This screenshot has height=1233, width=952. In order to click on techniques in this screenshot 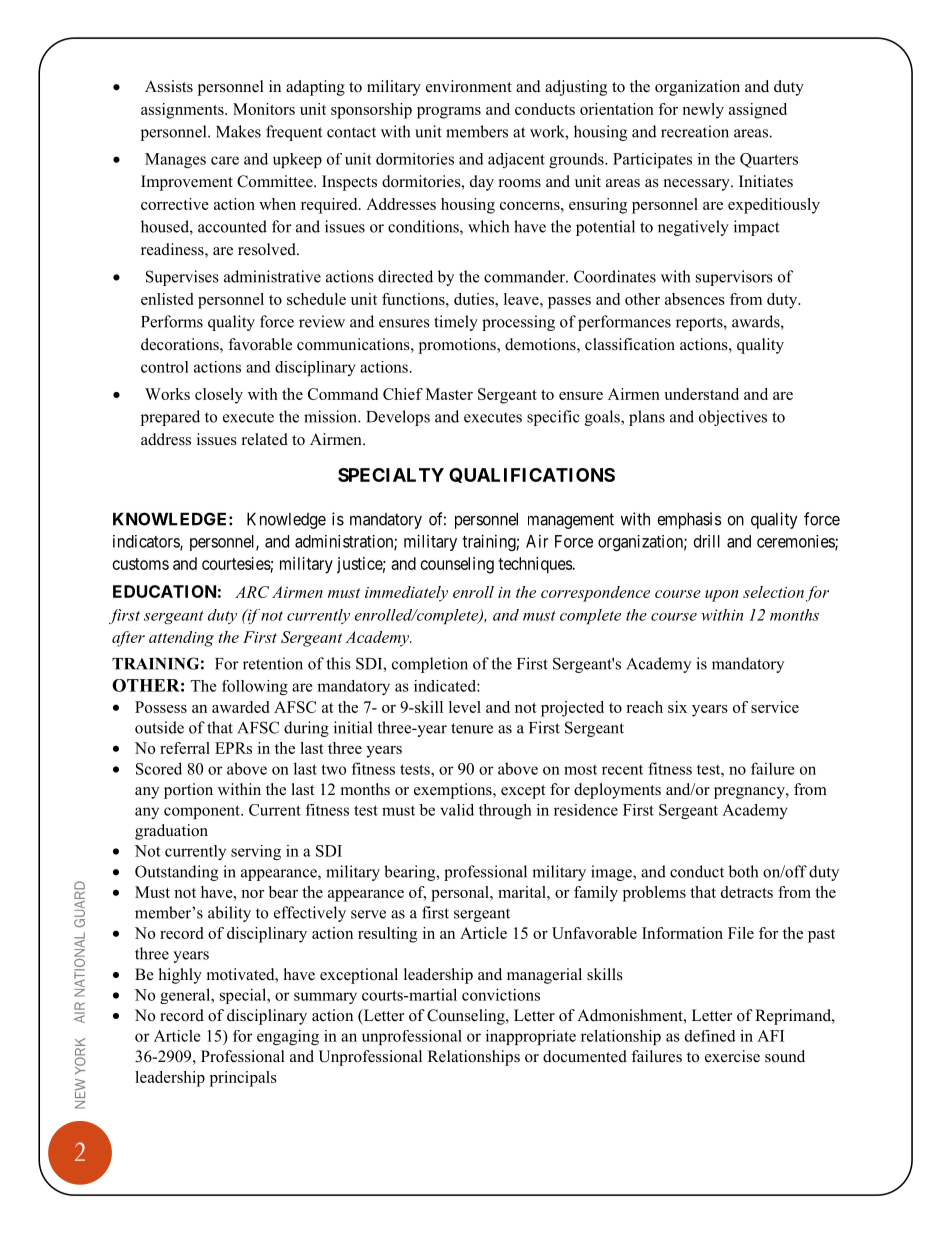, I will do `click(535, 565)`.
